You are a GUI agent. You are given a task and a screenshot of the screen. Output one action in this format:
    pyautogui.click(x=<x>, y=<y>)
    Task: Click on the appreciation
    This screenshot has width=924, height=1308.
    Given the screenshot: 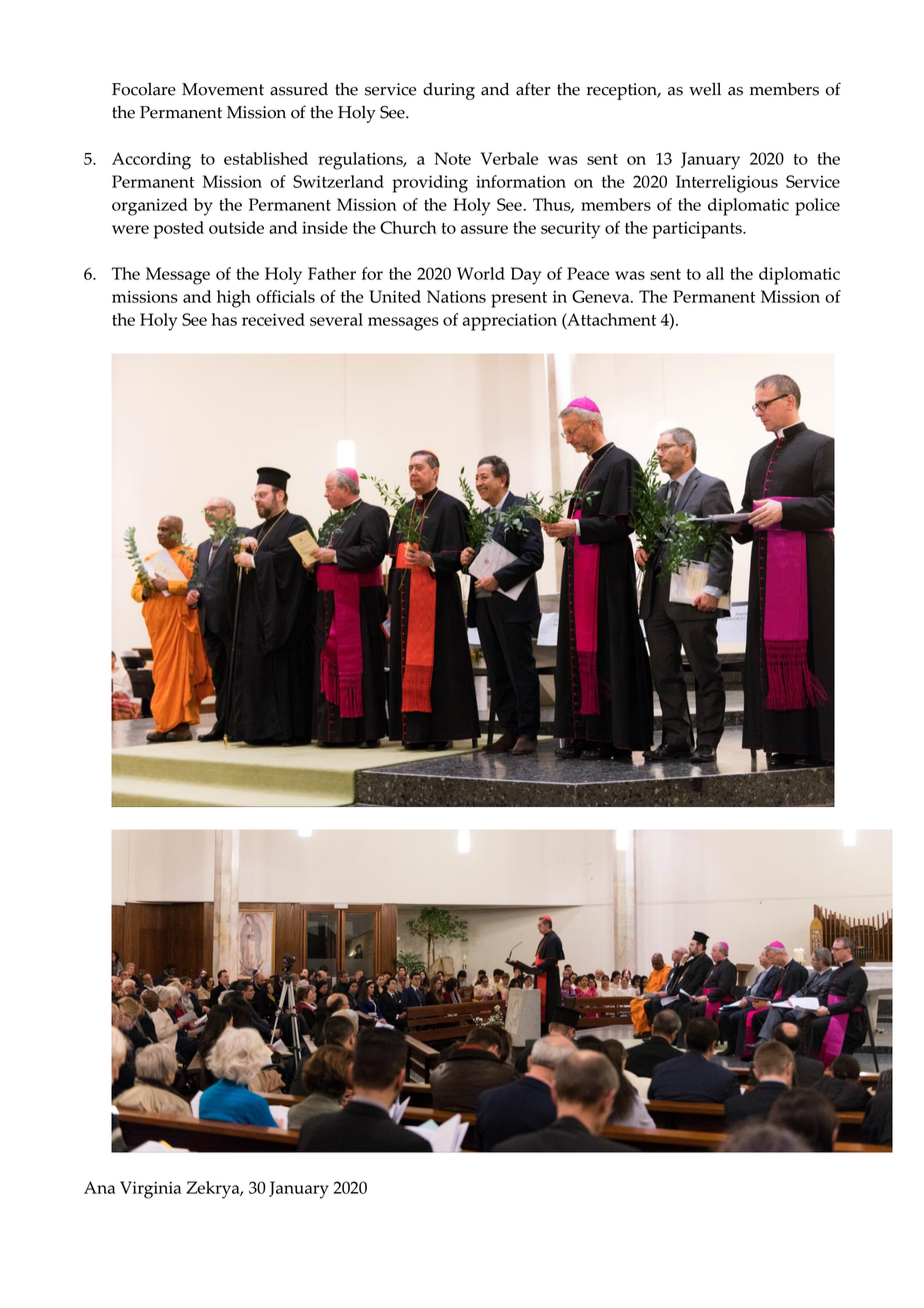 What is the action you would take?
    pyautogui.click(x=510, y=322)
